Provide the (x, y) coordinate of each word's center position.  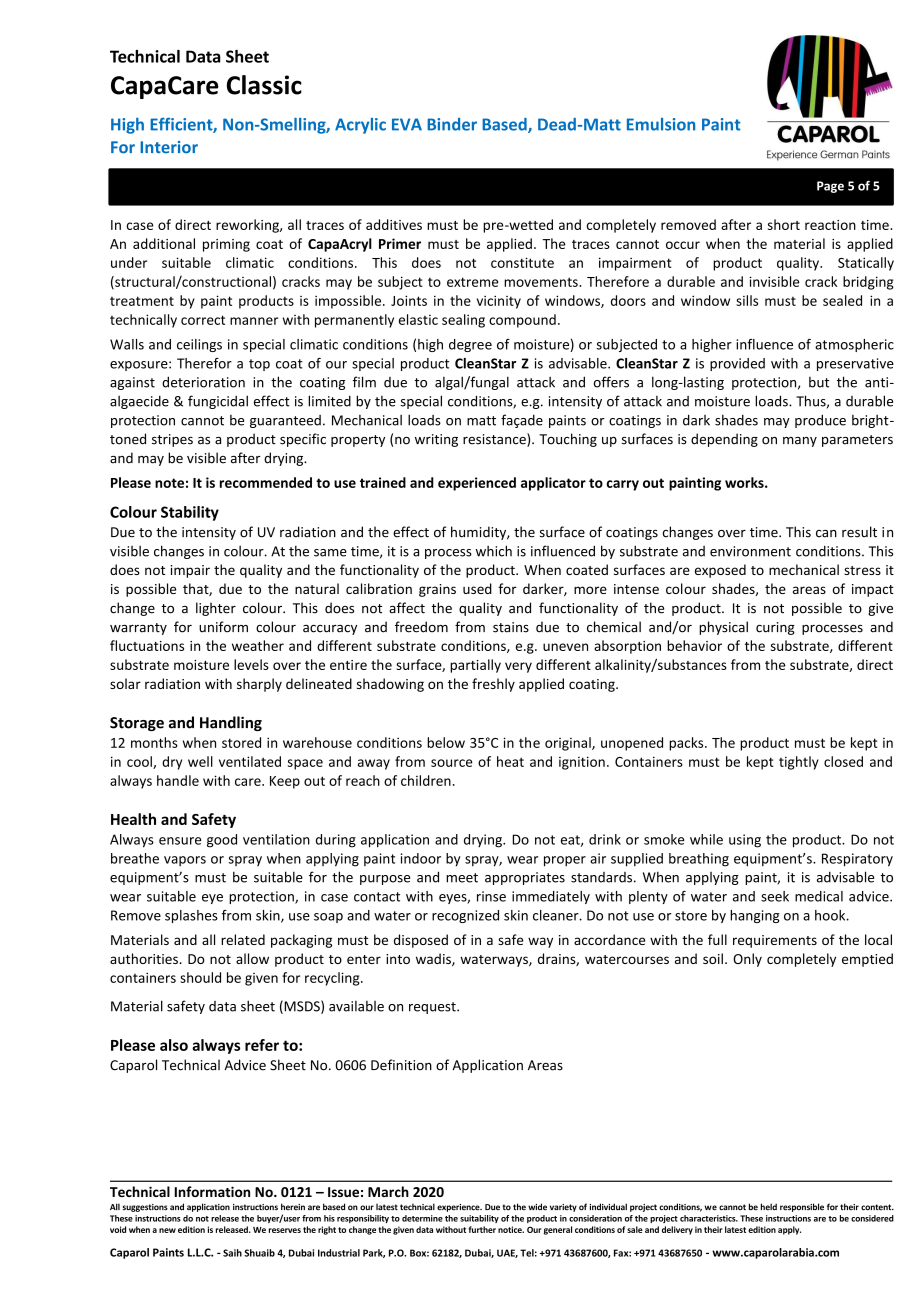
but (819, 382)
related (243, 939)
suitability (479, 1219)
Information (212, 1191)
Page (830, 187)
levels (251, 664)
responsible (802, 1207)
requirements (775, 941)
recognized (465, 916)
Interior (169, 147)
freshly (493, 685)
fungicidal (218, 402)
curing (775, 628)
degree (470, 345)
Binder (452, 124)
